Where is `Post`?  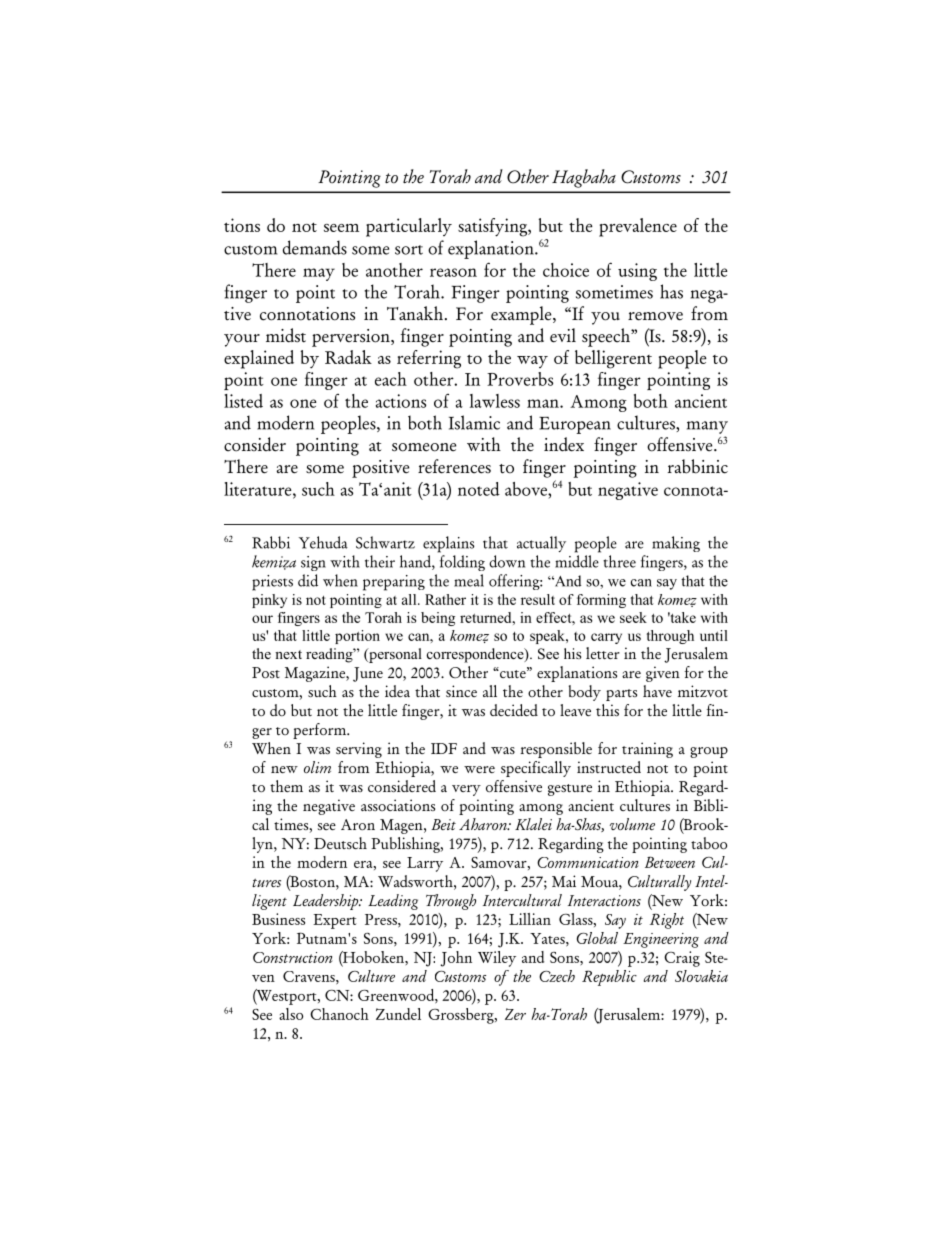
Post is located at coordinates (266, 673).
